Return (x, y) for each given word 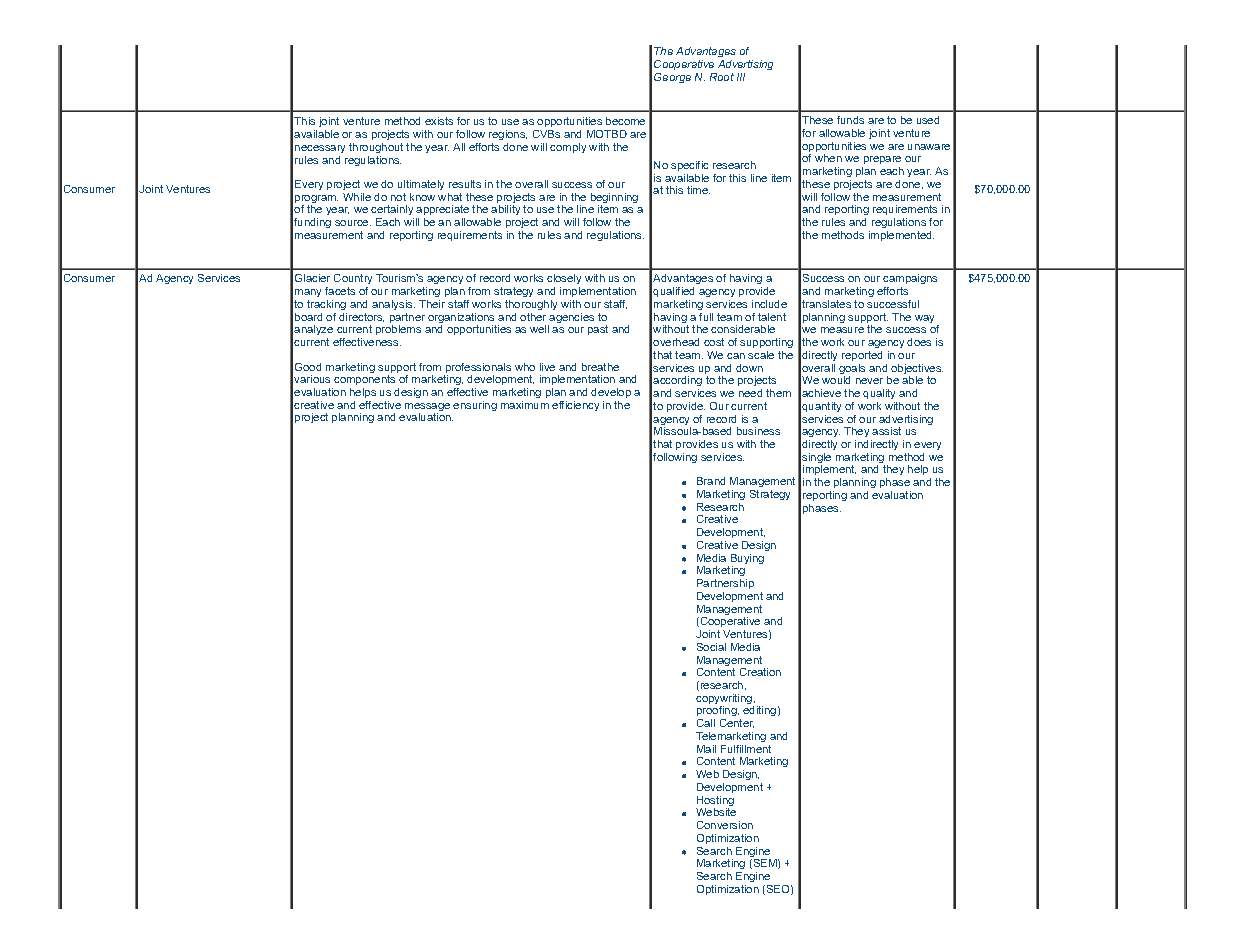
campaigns (910, 281)
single (816, 459)
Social (711, 647)
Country (353, 281)
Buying (747, 560)
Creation (760, 672)
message (427, 408)
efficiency (575, 406)
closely (564, 281)
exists (439, 121)
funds (850, 120)
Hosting (715, 802)
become (625, 121)
